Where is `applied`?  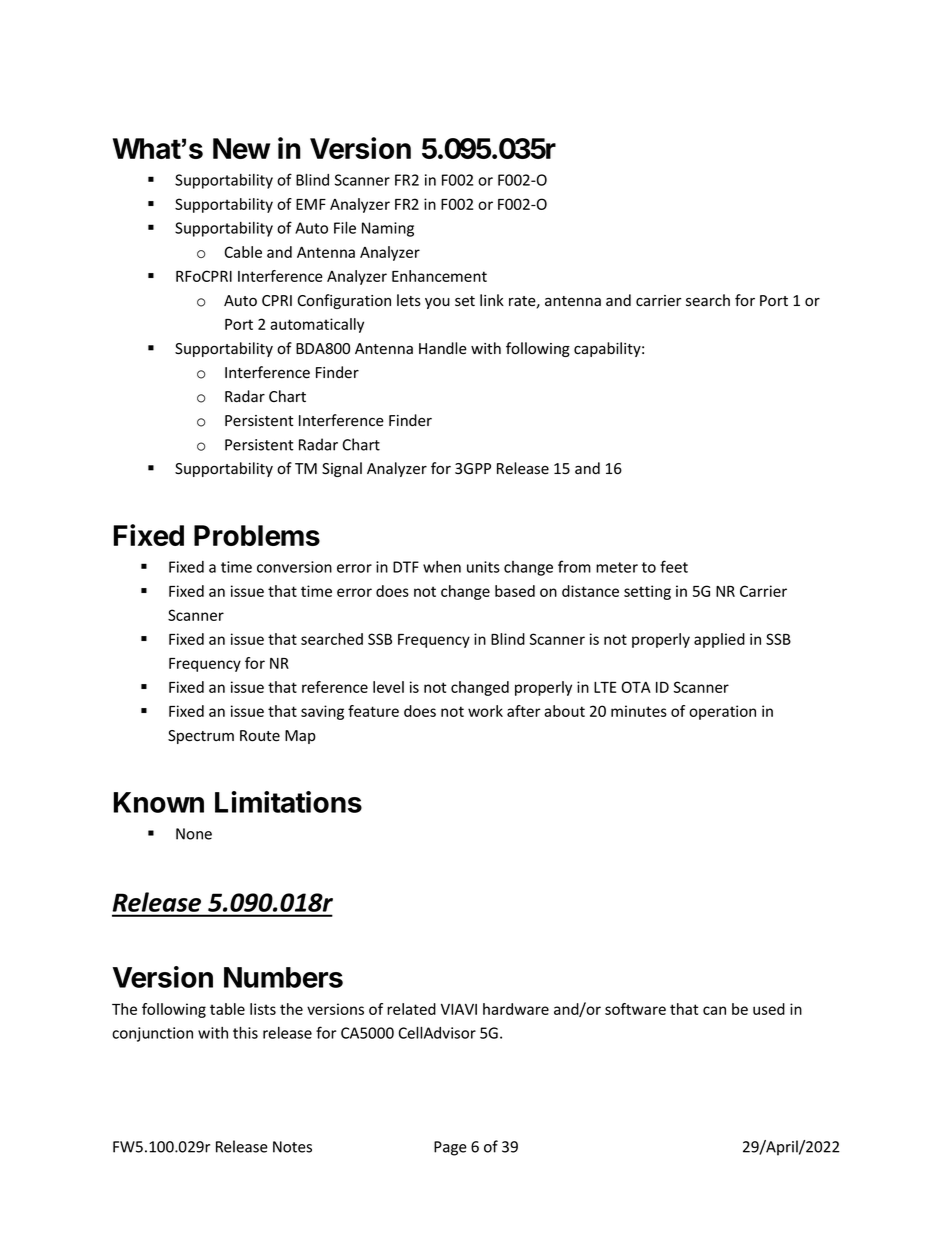
applied is located at coordinates (719, 640).
